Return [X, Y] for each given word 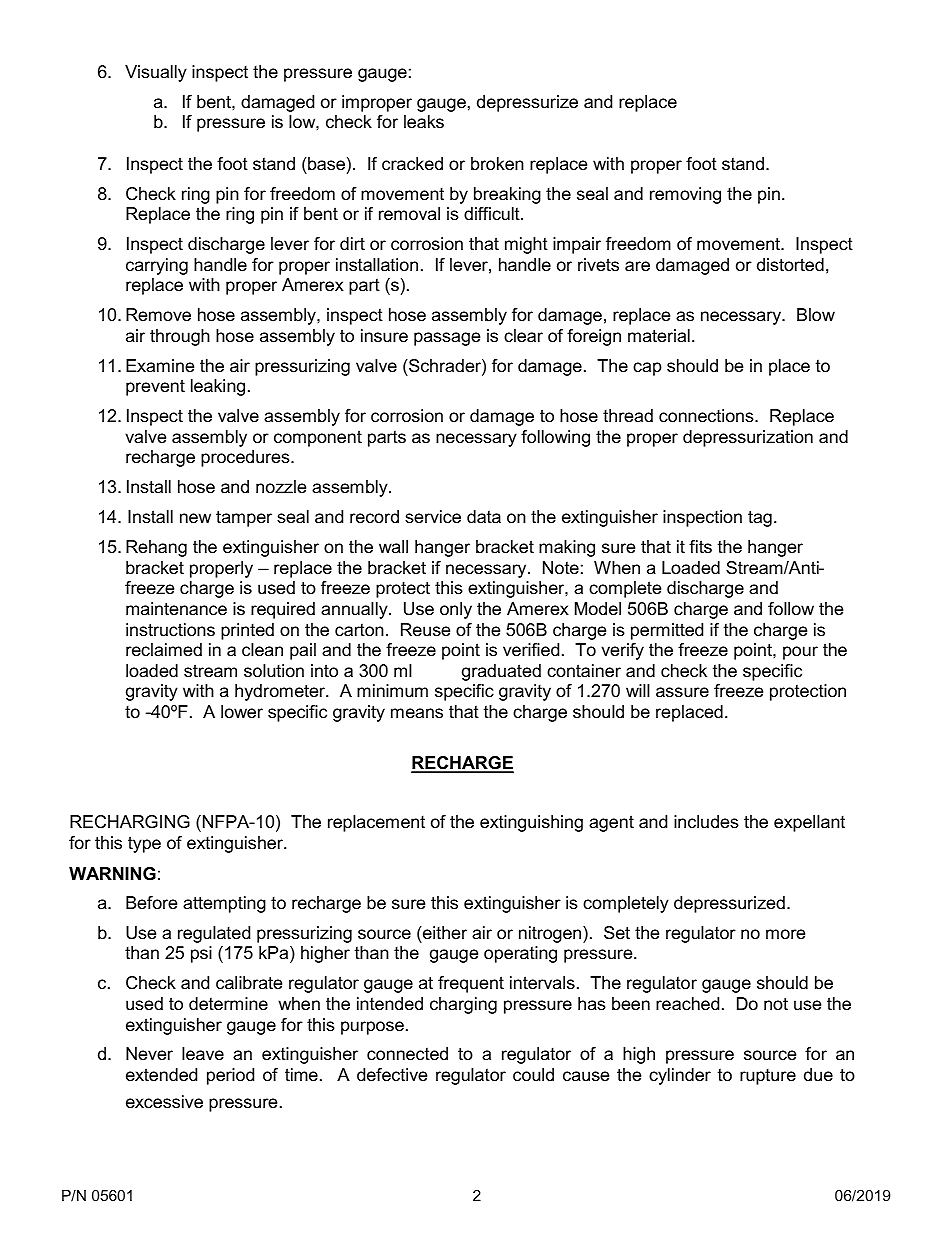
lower [242, 711]
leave [203, 1054]
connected [407, 1054]
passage [447, 339]
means [417, 713]
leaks [424, 121]
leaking [218, 387]
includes [706, 822]
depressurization [748, 438]
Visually [156, 73]
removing [685, 195]
